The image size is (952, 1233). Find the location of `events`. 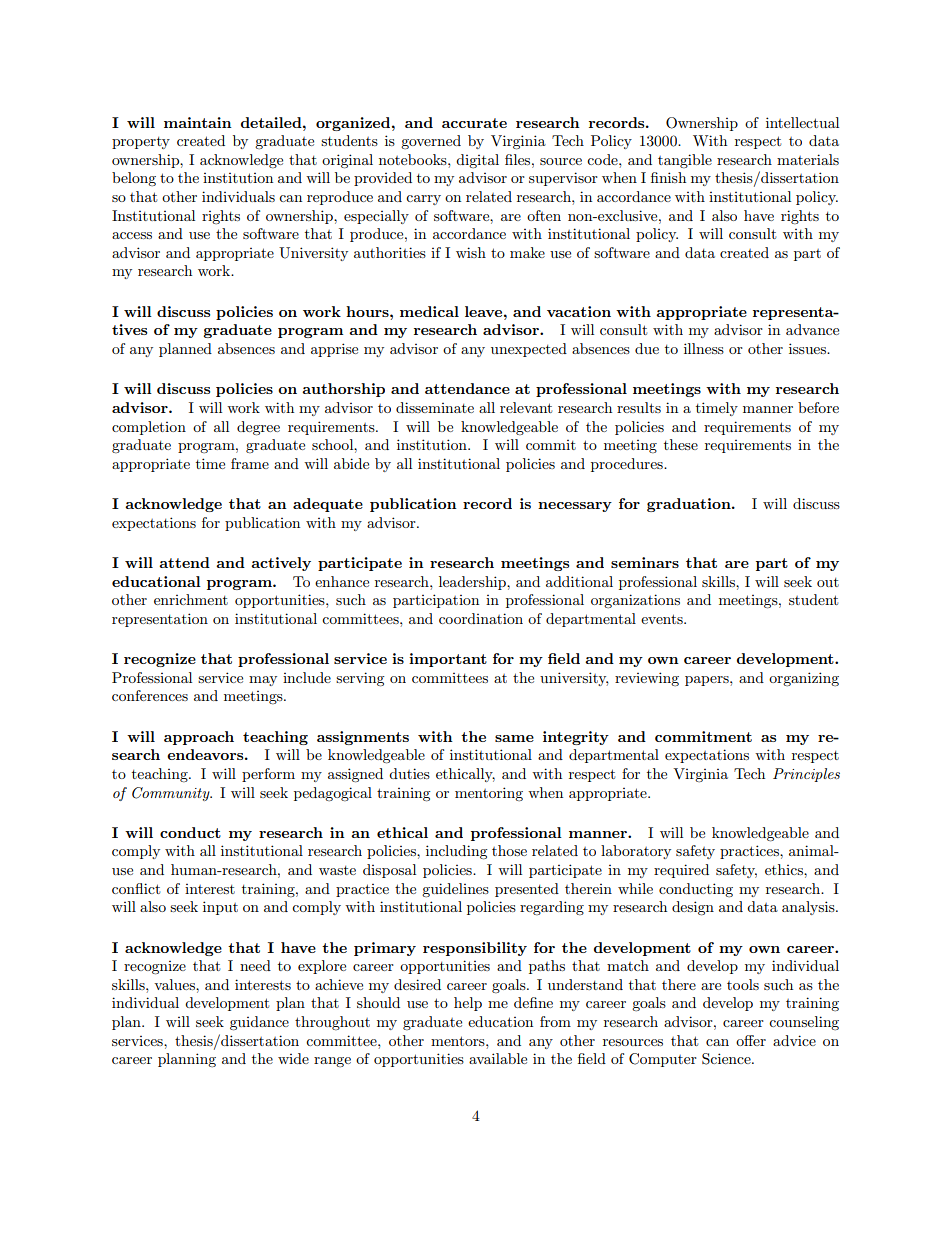

events is located at coordinates (663, 619).
